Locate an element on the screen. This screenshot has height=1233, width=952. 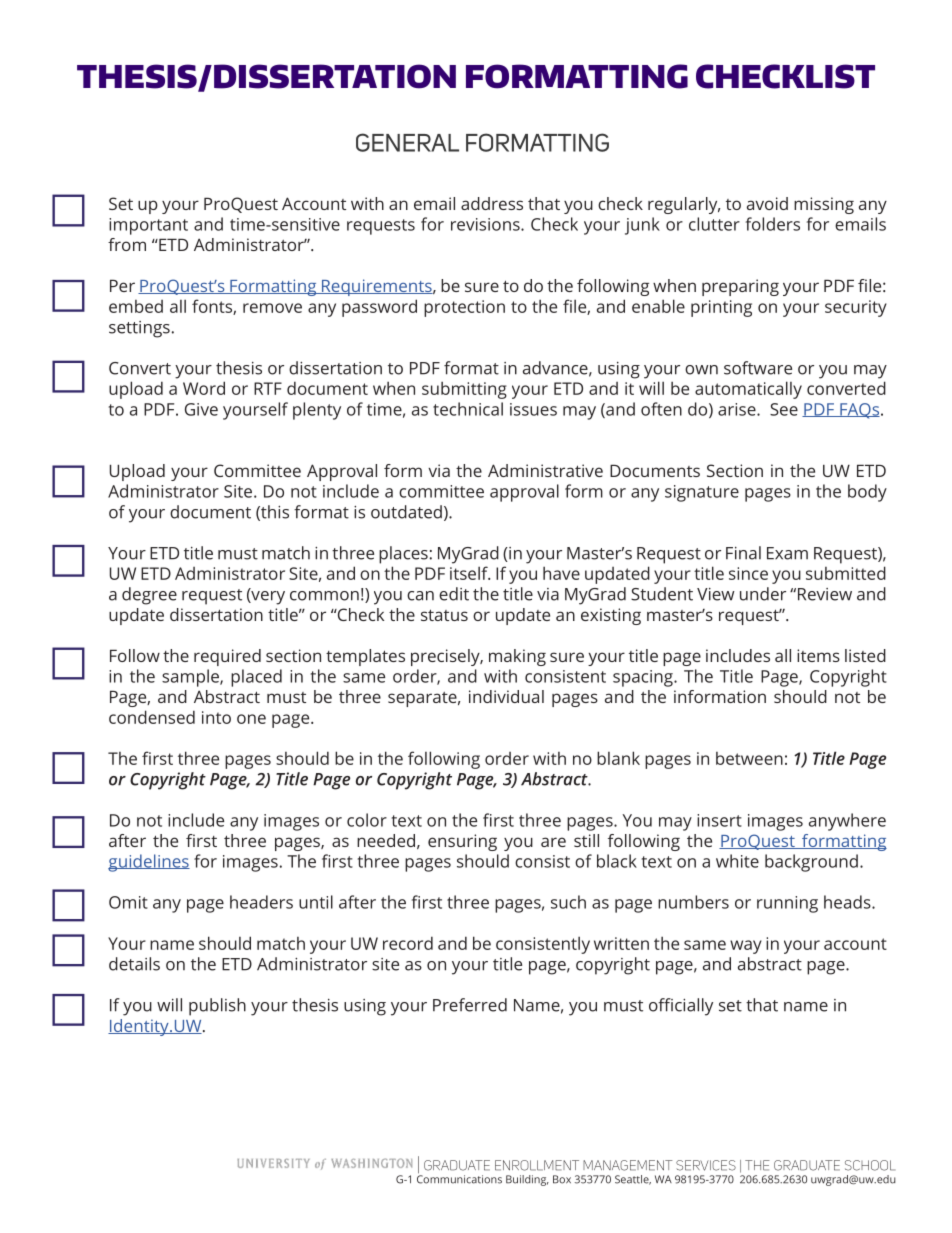
avoid is located at coordinates (767, 203).
